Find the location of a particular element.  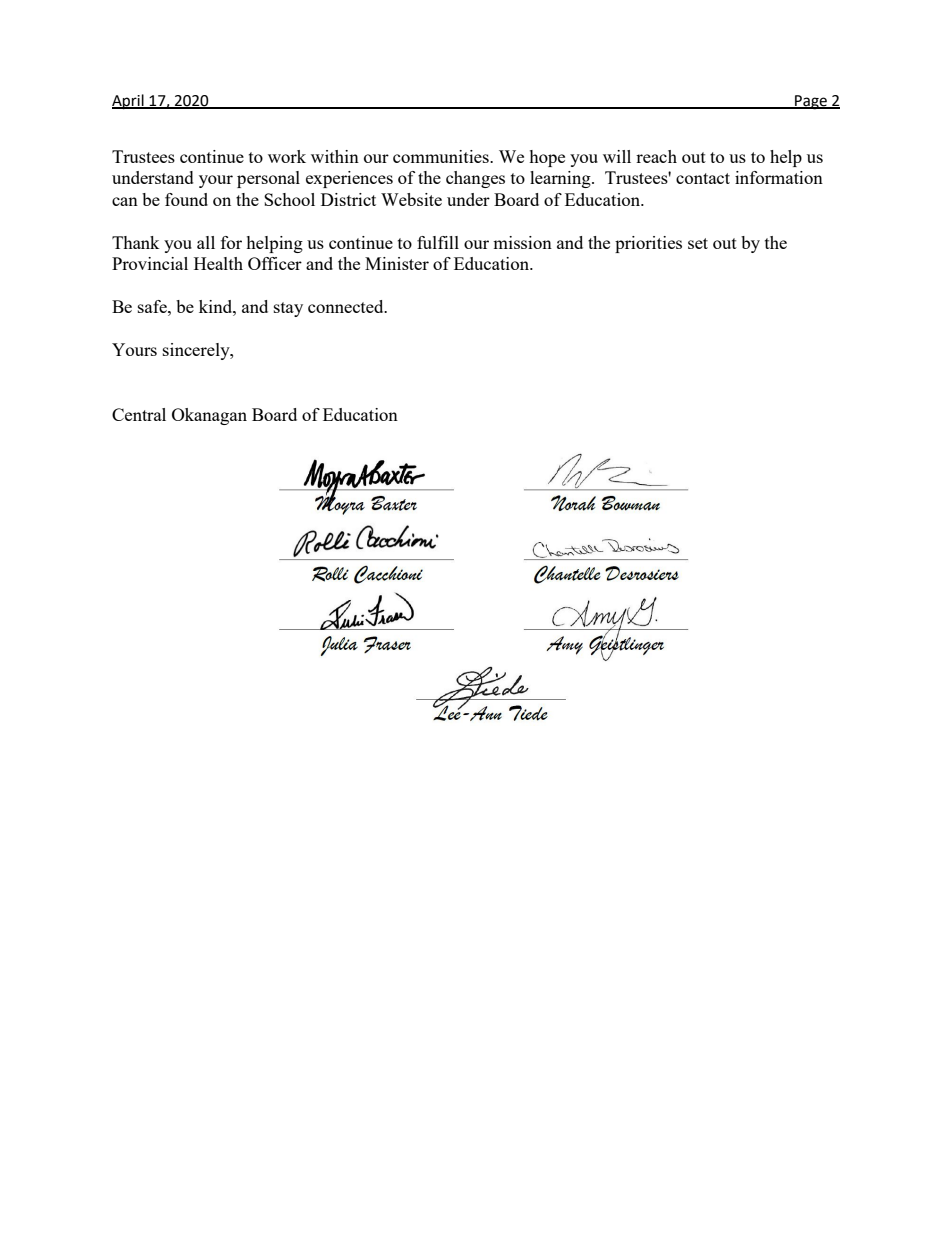

April is located at coordinates (129, 102).
